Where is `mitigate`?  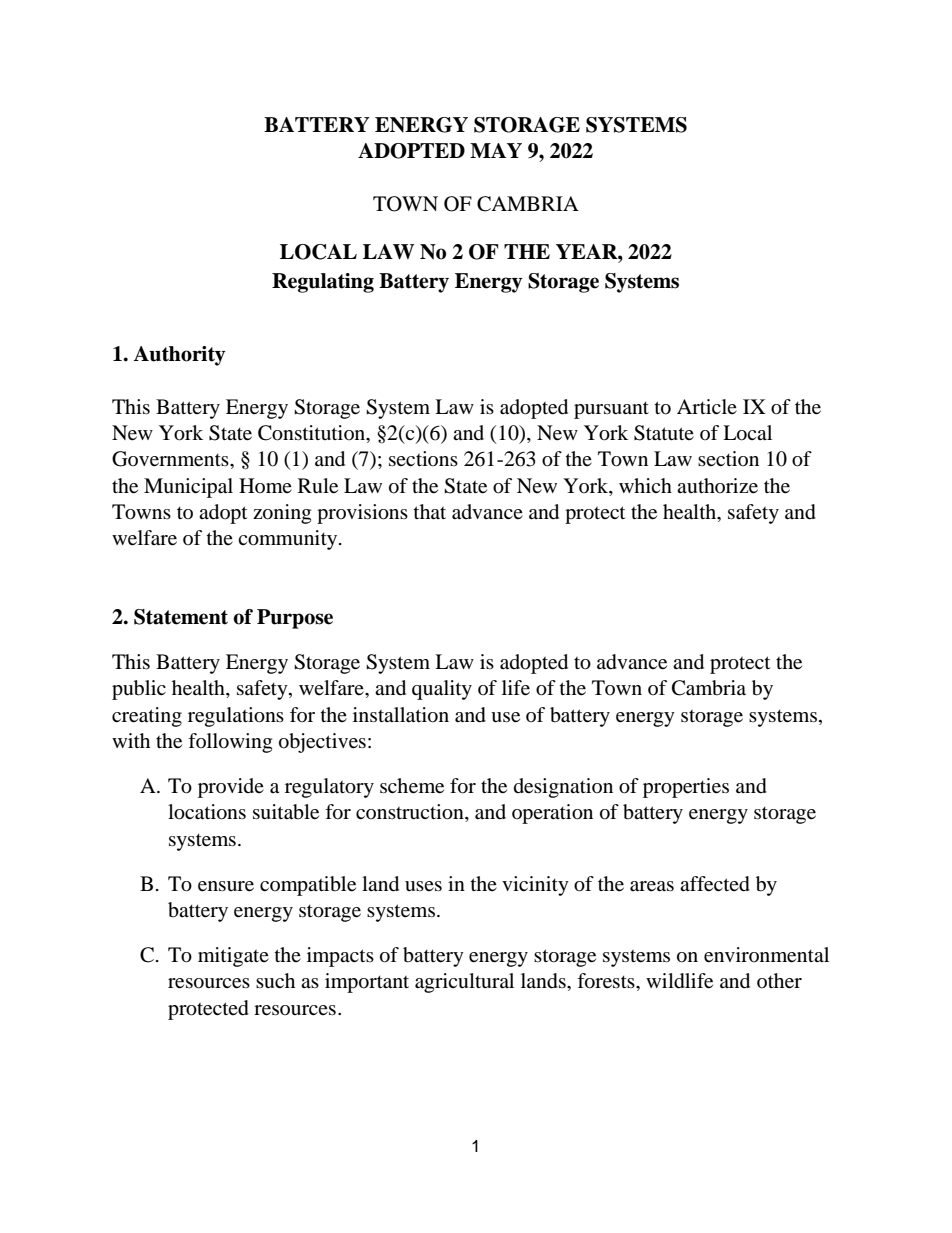 mitigate is located at coordinates (233, 957).
